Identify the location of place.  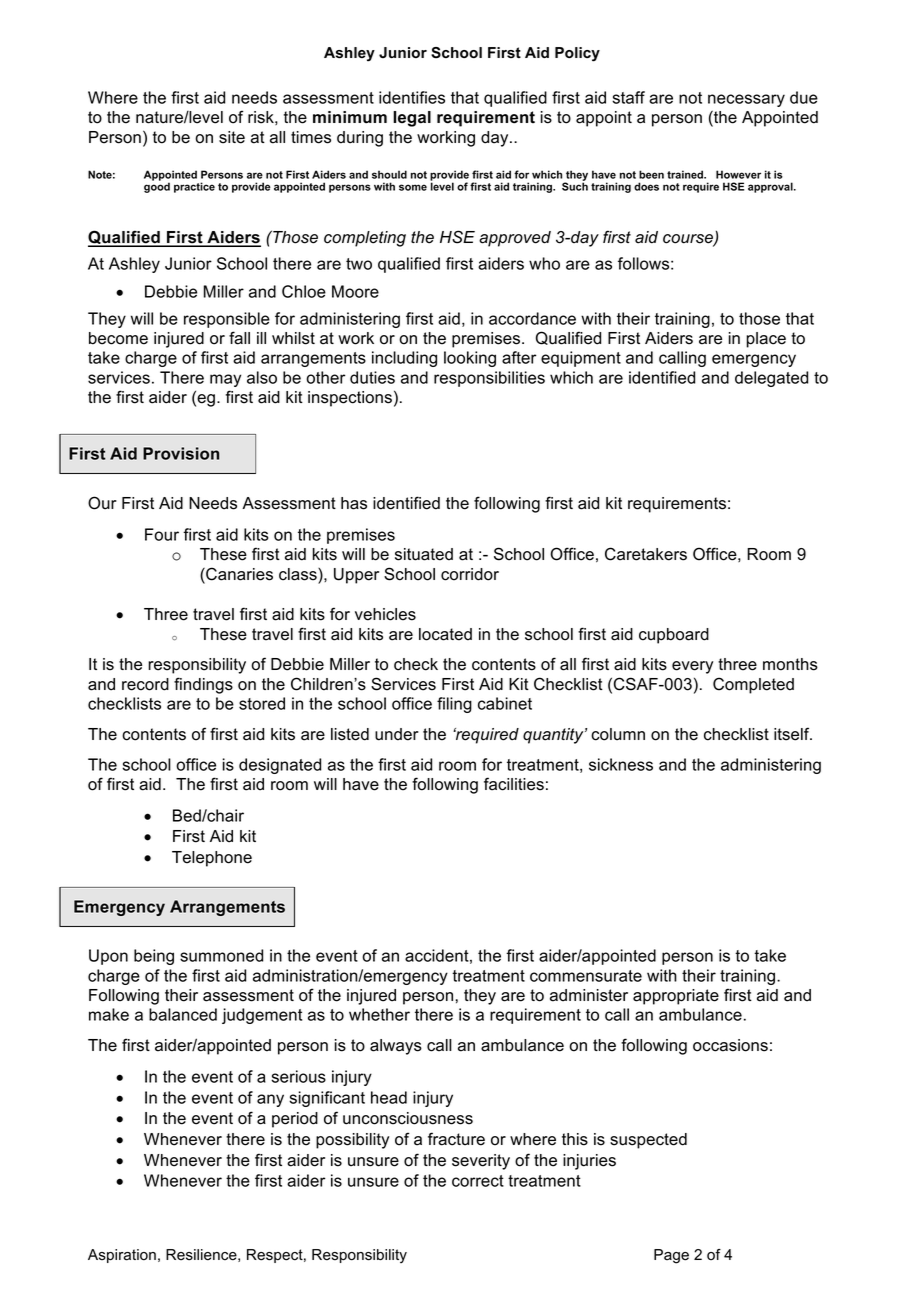
(766, 340).
